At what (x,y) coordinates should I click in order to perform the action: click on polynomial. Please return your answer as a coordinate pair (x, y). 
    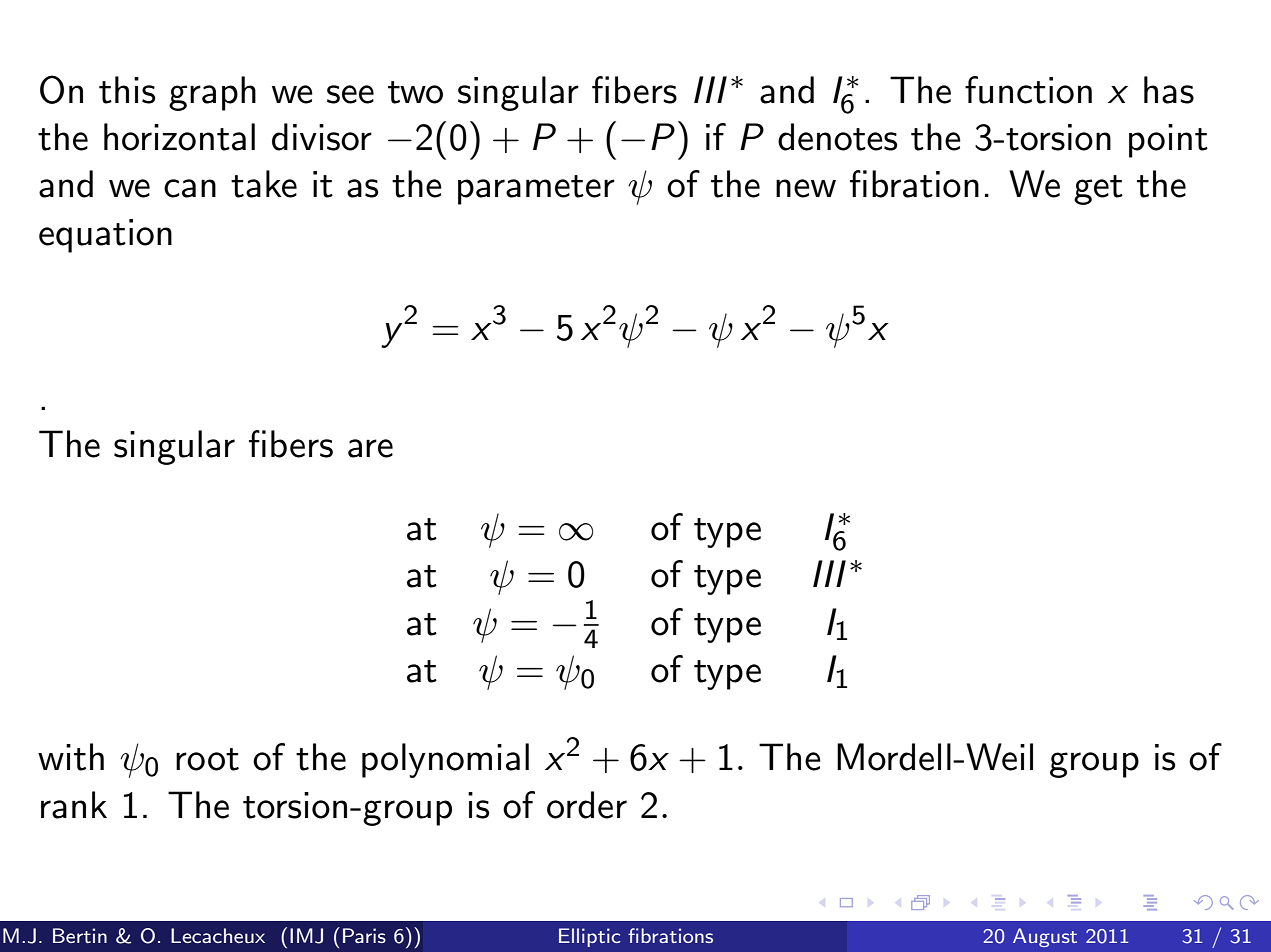
    Looking at the image, I should click on (445, 760).
